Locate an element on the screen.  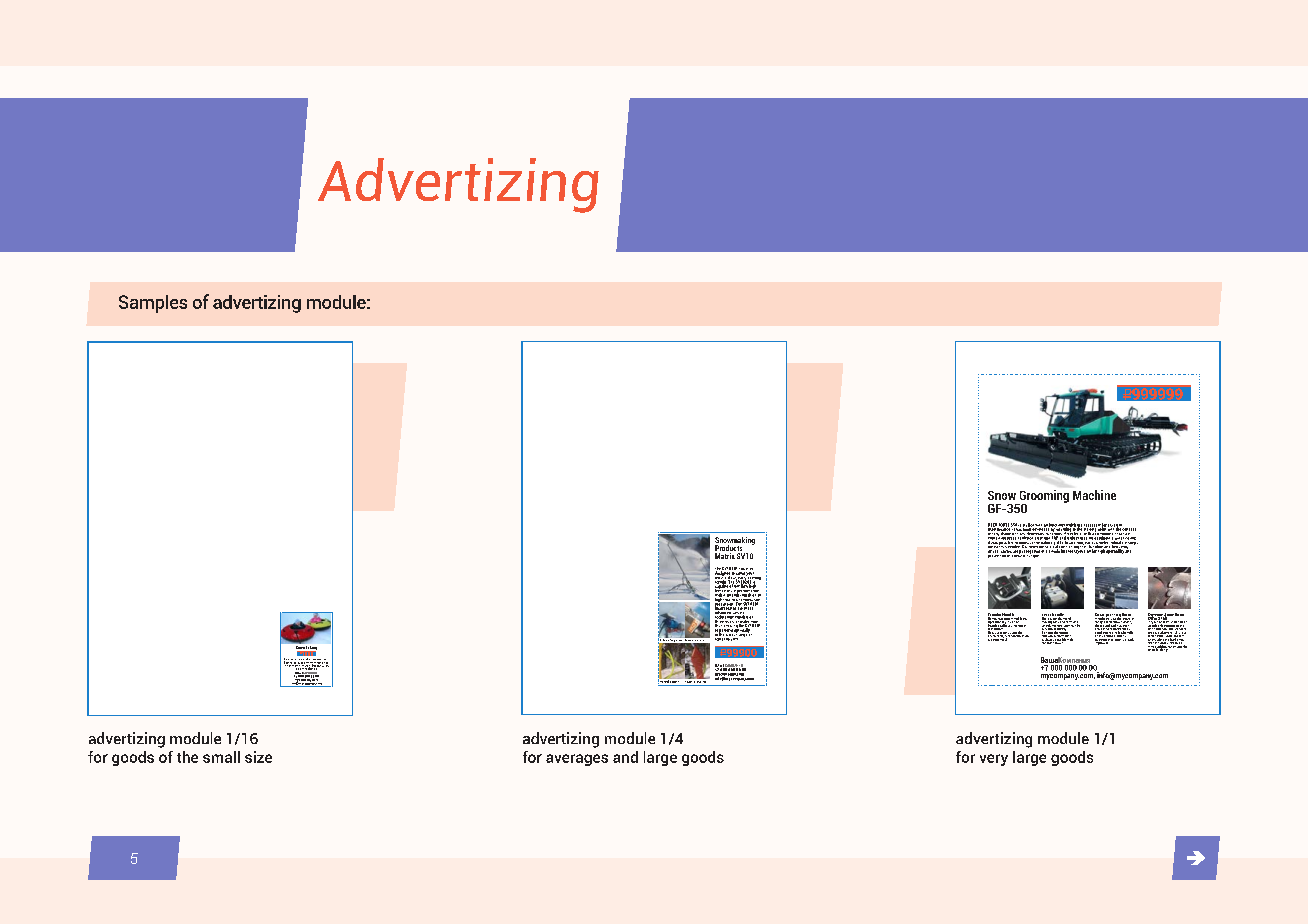
begun is located at coordinates (320, 661).
